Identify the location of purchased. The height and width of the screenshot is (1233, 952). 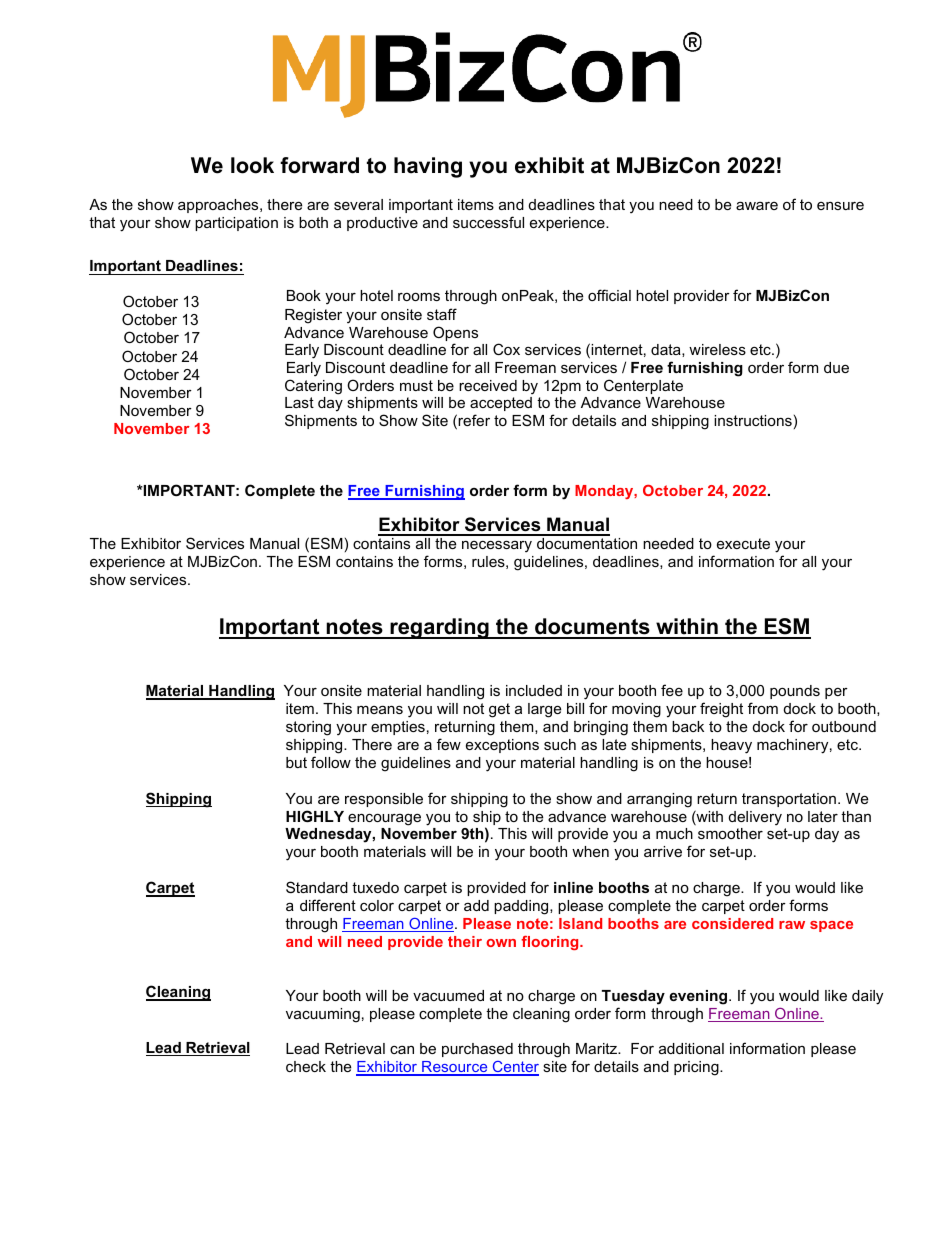
(477, 1050).
